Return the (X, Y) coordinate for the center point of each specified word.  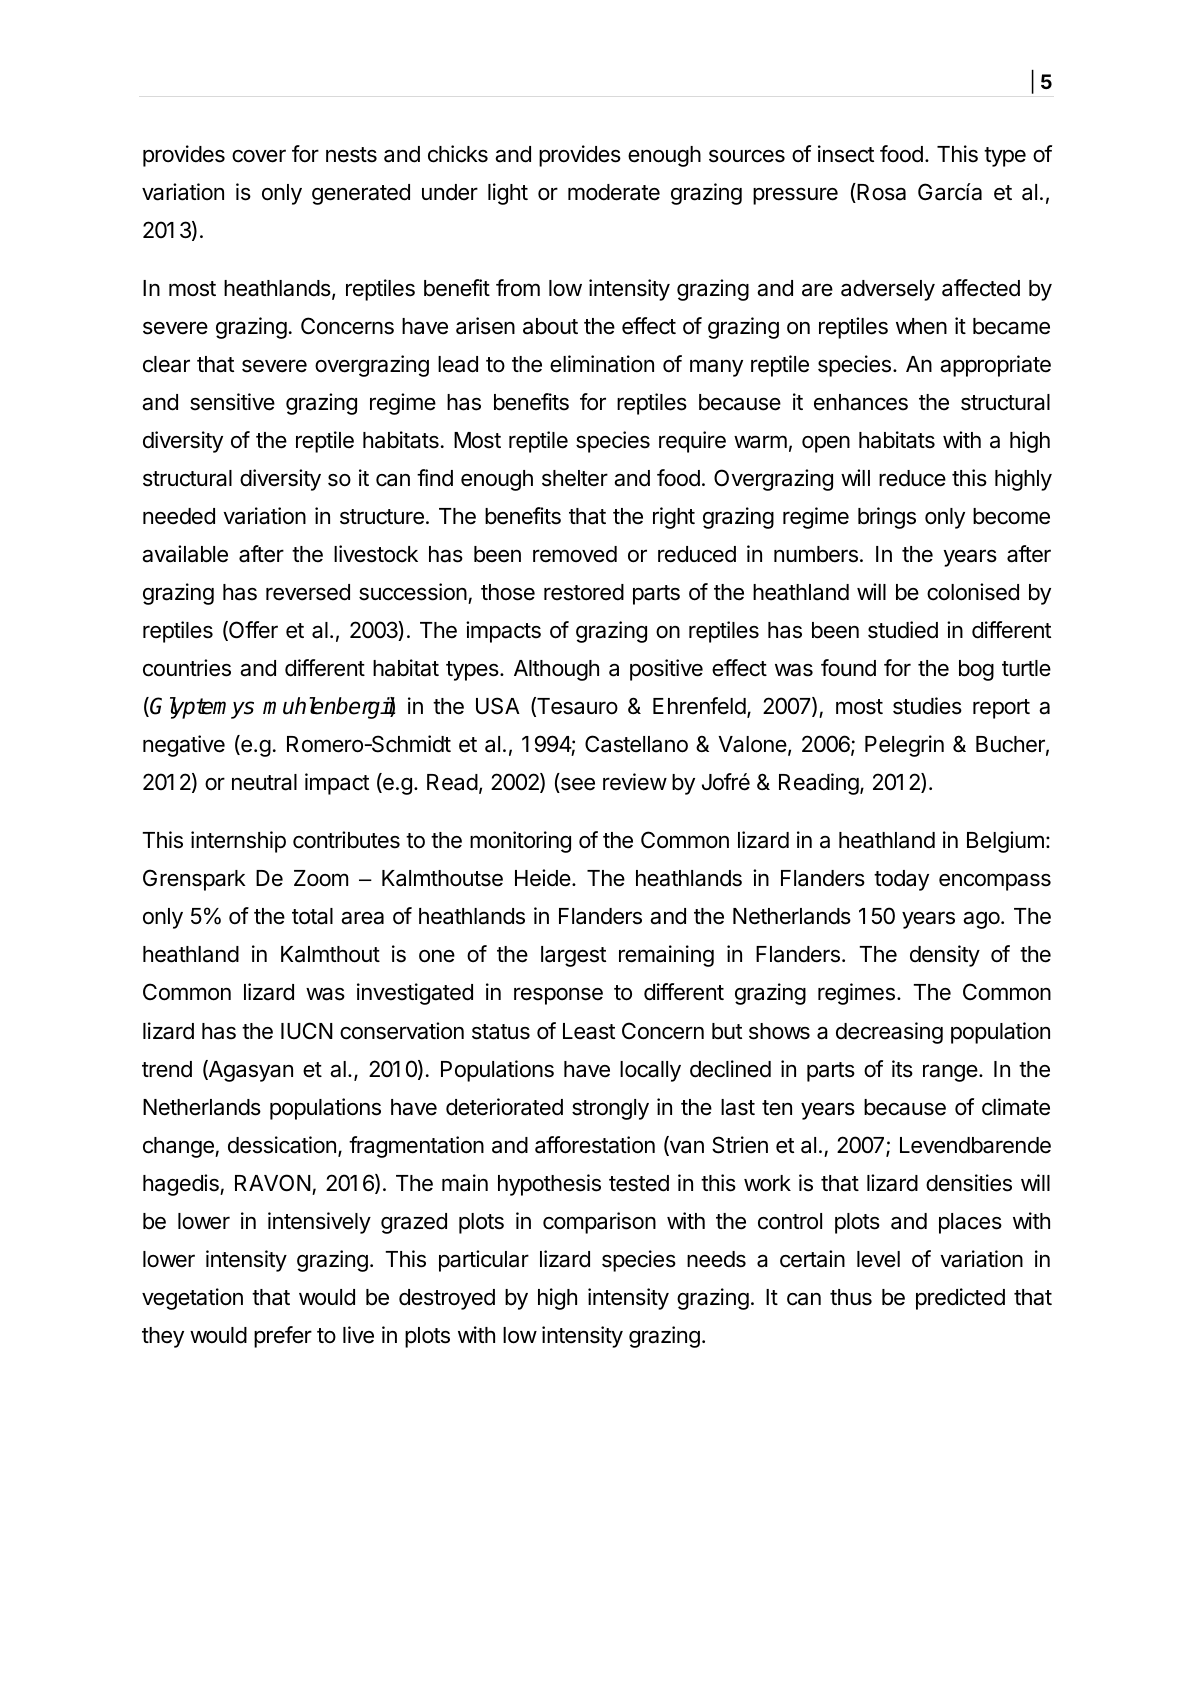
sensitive (232, 402)
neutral (264, 782)
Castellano (636, 744)
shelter (575, 478)
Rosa (880, 193)
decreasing (889, 1033)
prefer (283, 1337)
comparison (599, 1223)
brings (887, 518)
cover (259, 156)
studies (927, 706)
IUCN (307, 1030)
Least (589, 1031)
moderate (614, 192)
